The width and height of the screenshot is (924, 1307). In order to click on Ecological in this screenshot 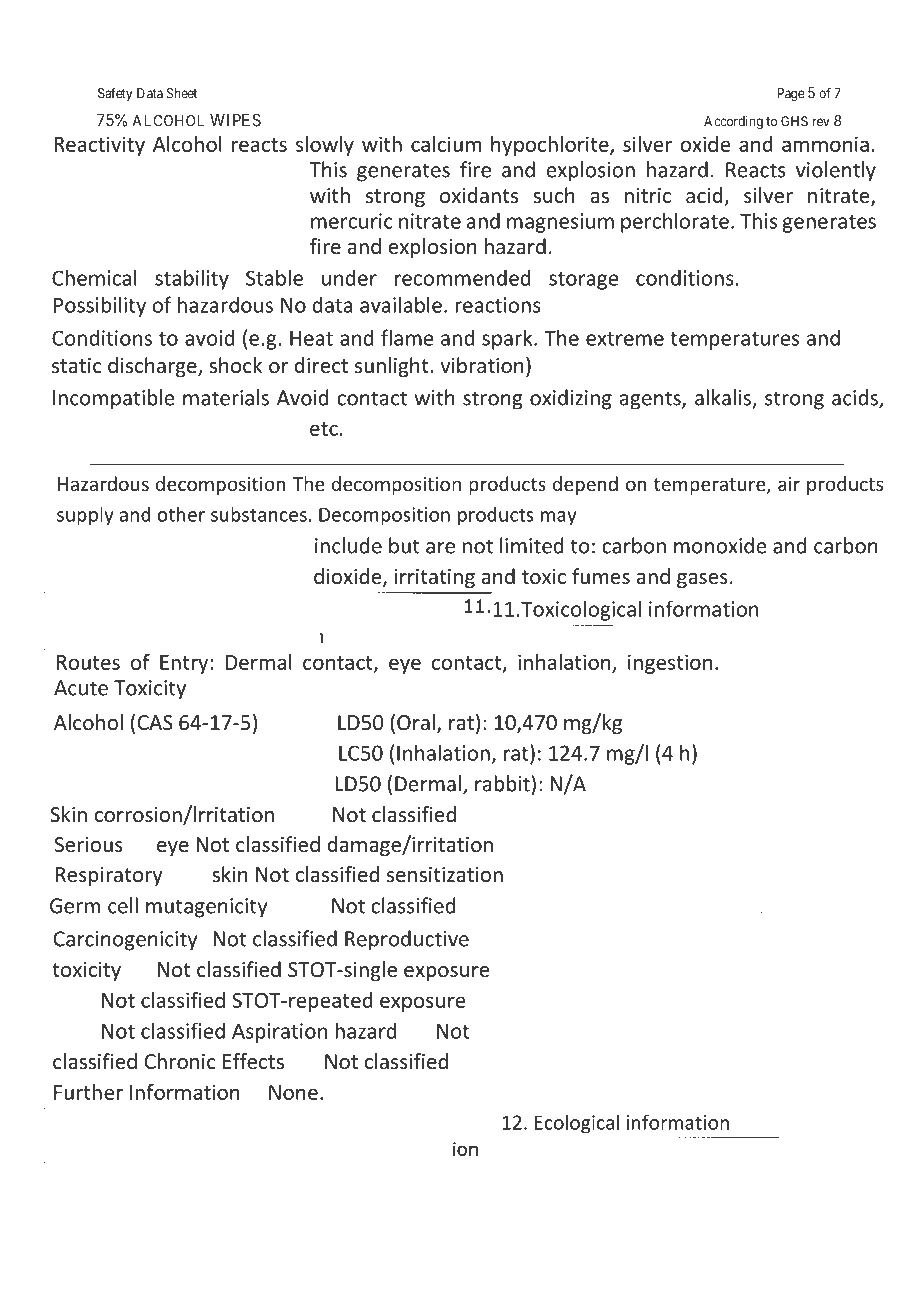, I will do `click(577, 1124)`.
